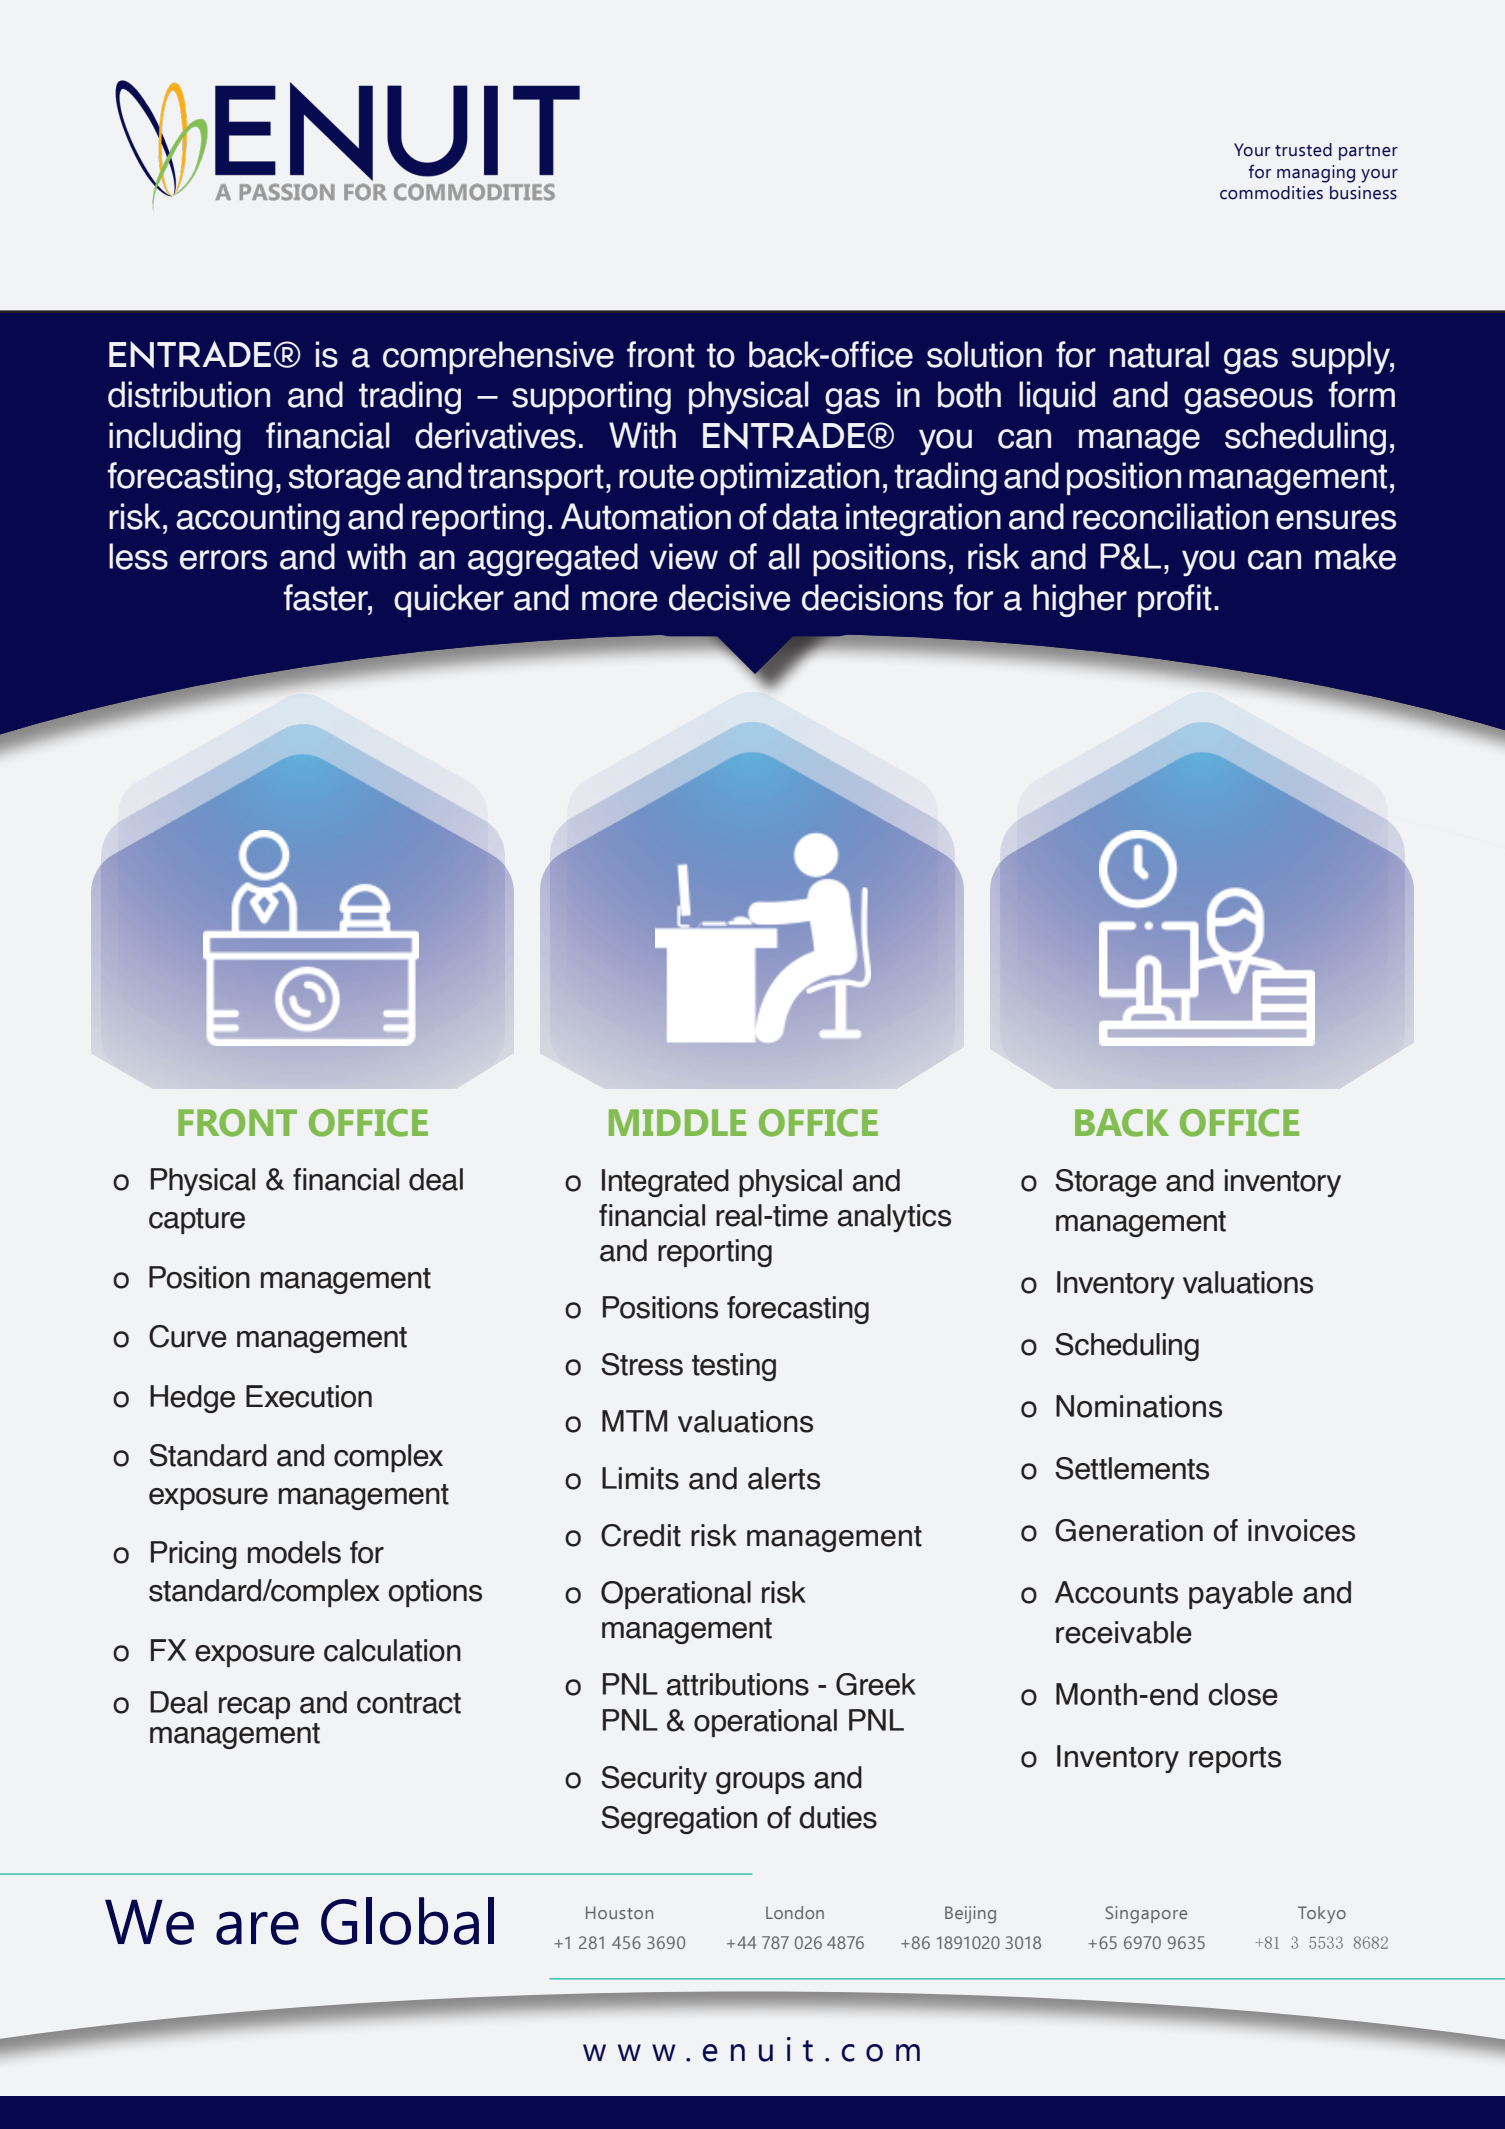 Image resolution: width=1505 pixels, height=2129 pixels. Describe the element at coordinates (984, 354) in the page. I see `solution` at that location.
